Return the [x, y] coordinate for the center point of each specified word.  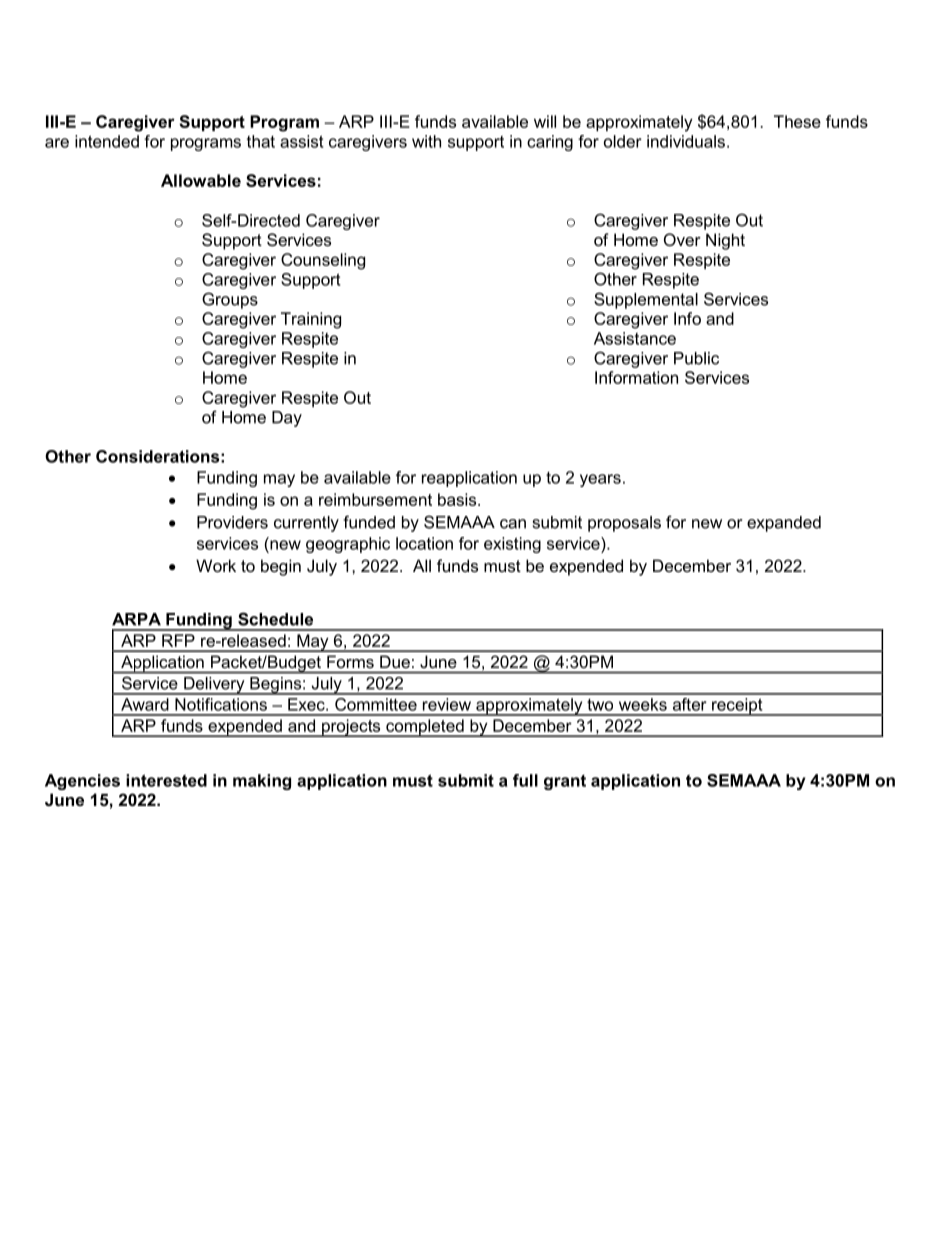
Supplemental [646, 300]
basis [458, 499]
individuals [686, 141]
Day [287, 419]
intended [107, 141]
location [424, 543]
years [600, 480]
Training [311, 320]
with [426, 141]
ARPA [136, 619]
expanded [784, 524]
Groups [230, 300]
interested [166, 780]
